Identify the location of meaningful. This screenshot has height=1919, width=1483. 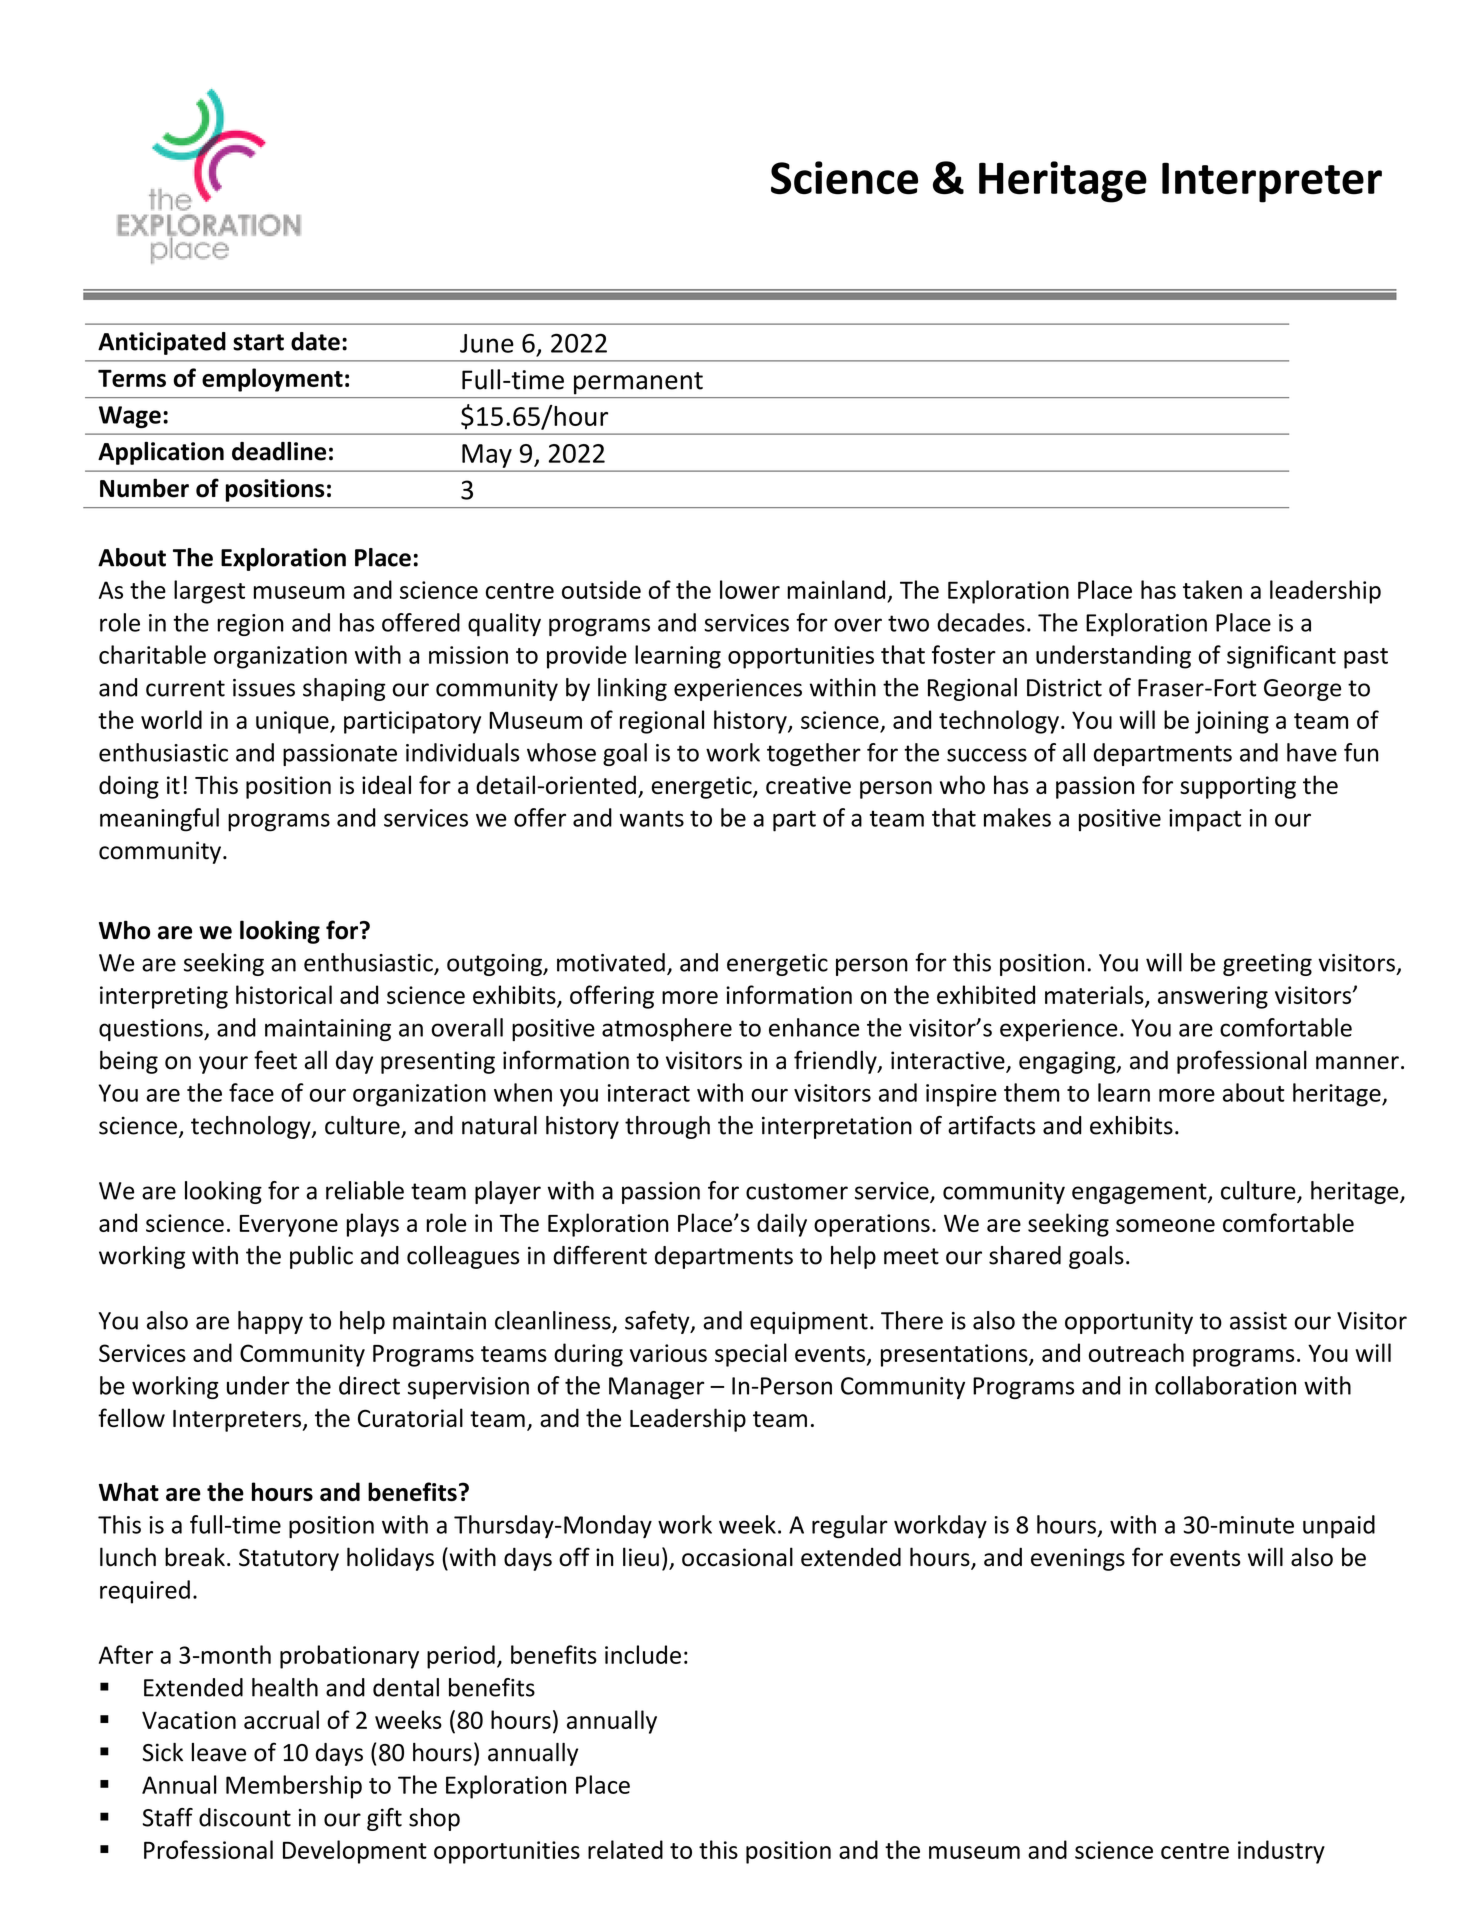
(159, 820).
